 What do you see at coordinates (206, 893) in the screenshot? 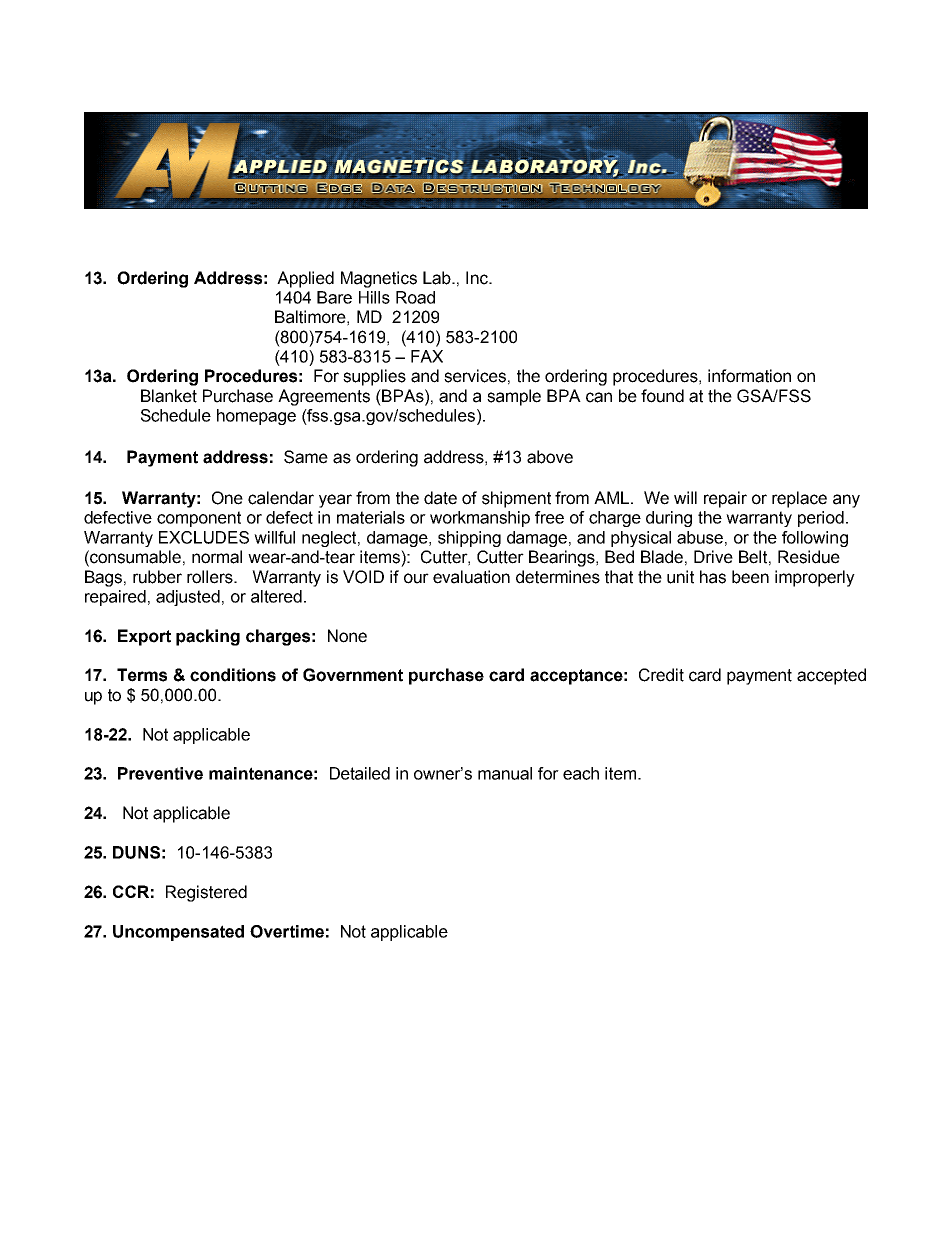
I see `Registered` at bounding box center [206, 893].
